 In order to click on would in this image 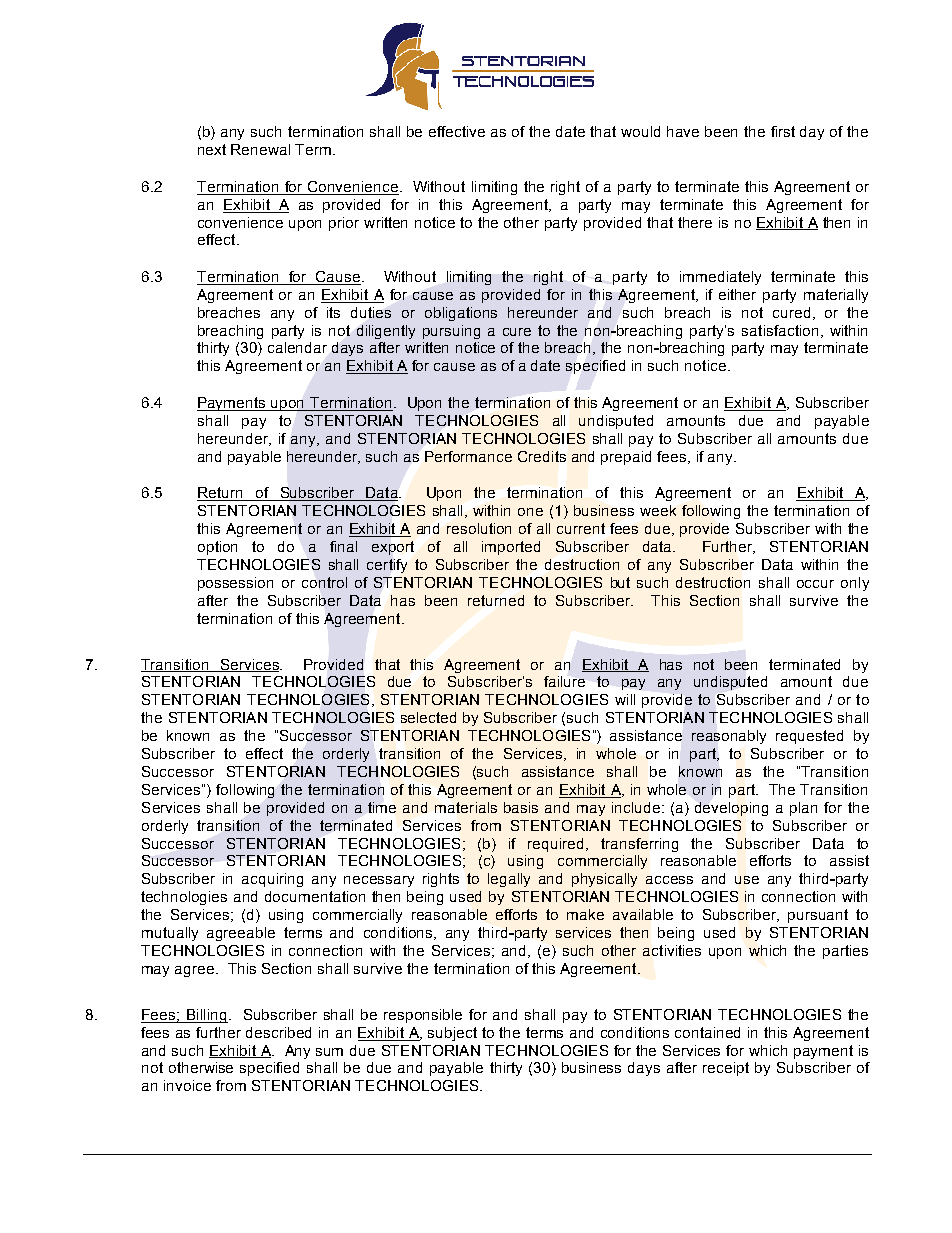, I will do `click(640, 131)`.
